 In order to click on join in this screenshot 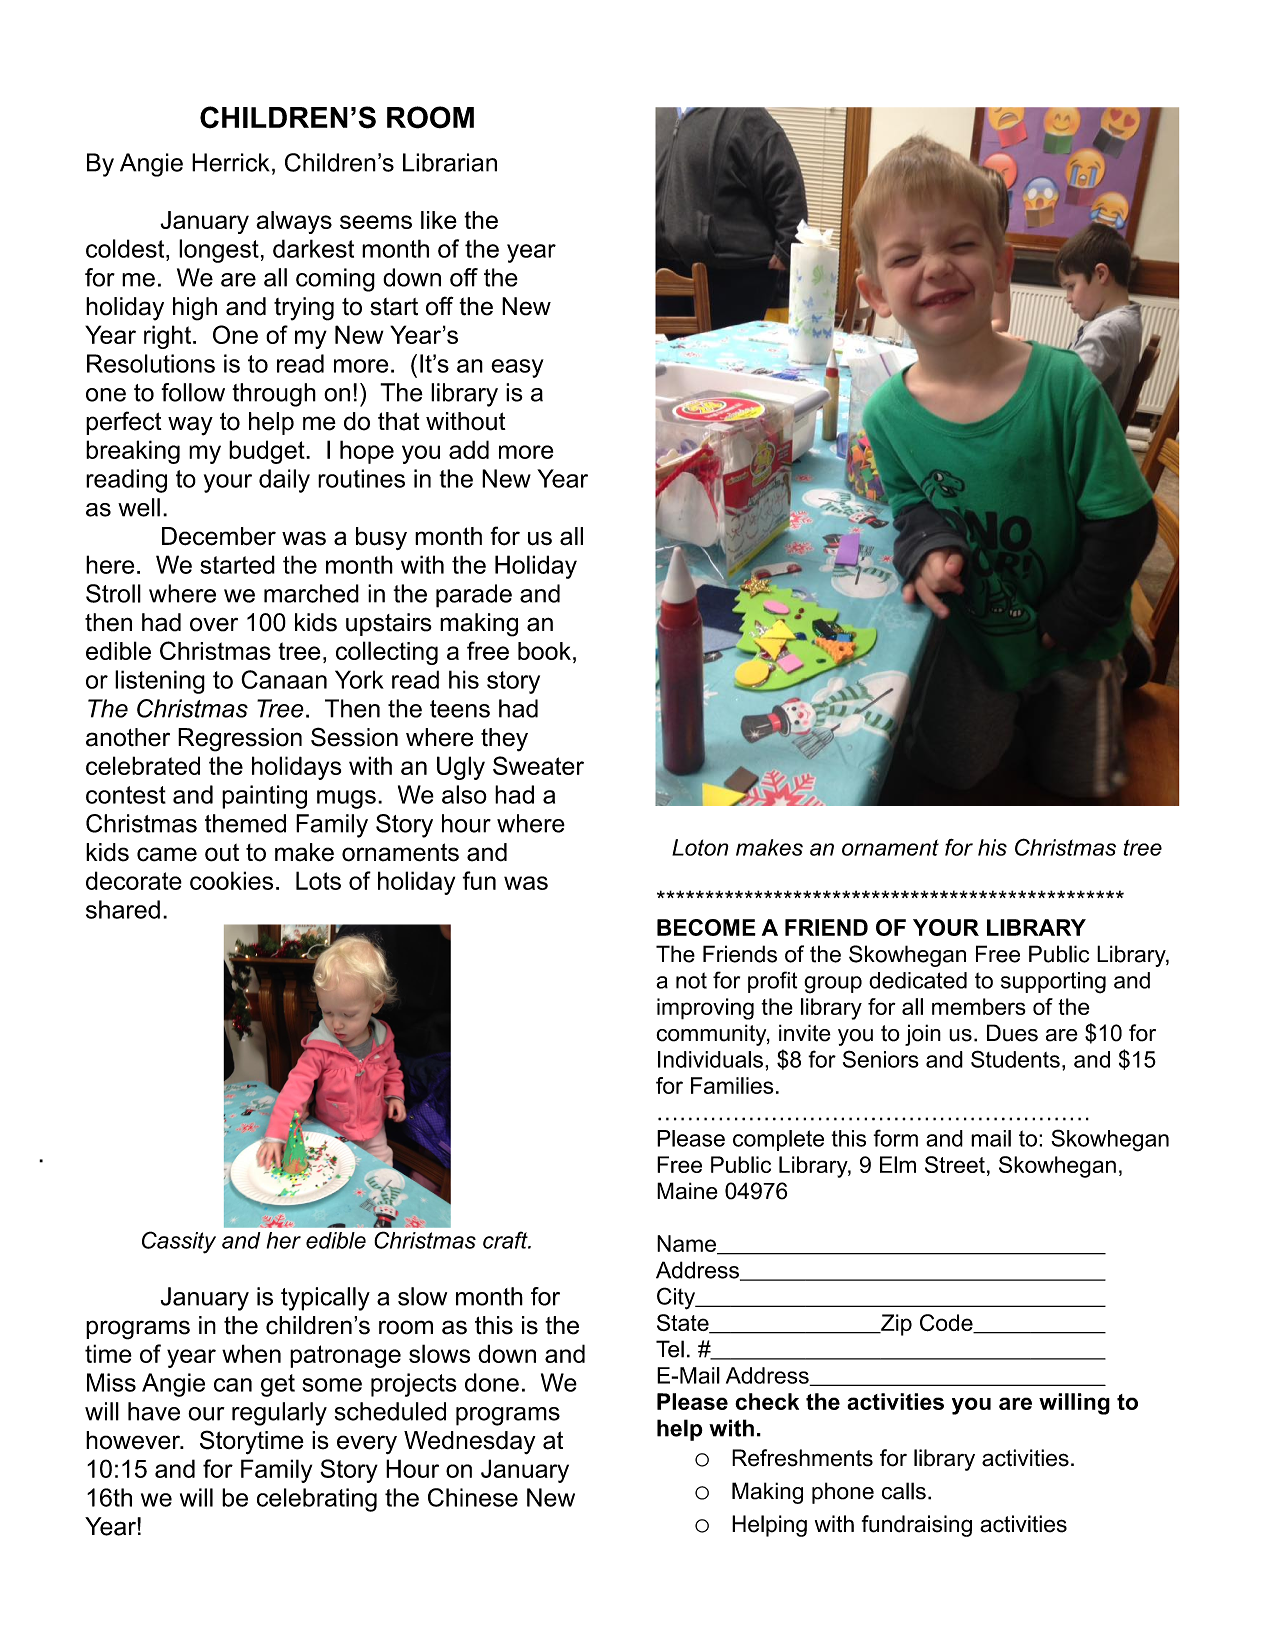, I will do `click(923, 1035)`.
